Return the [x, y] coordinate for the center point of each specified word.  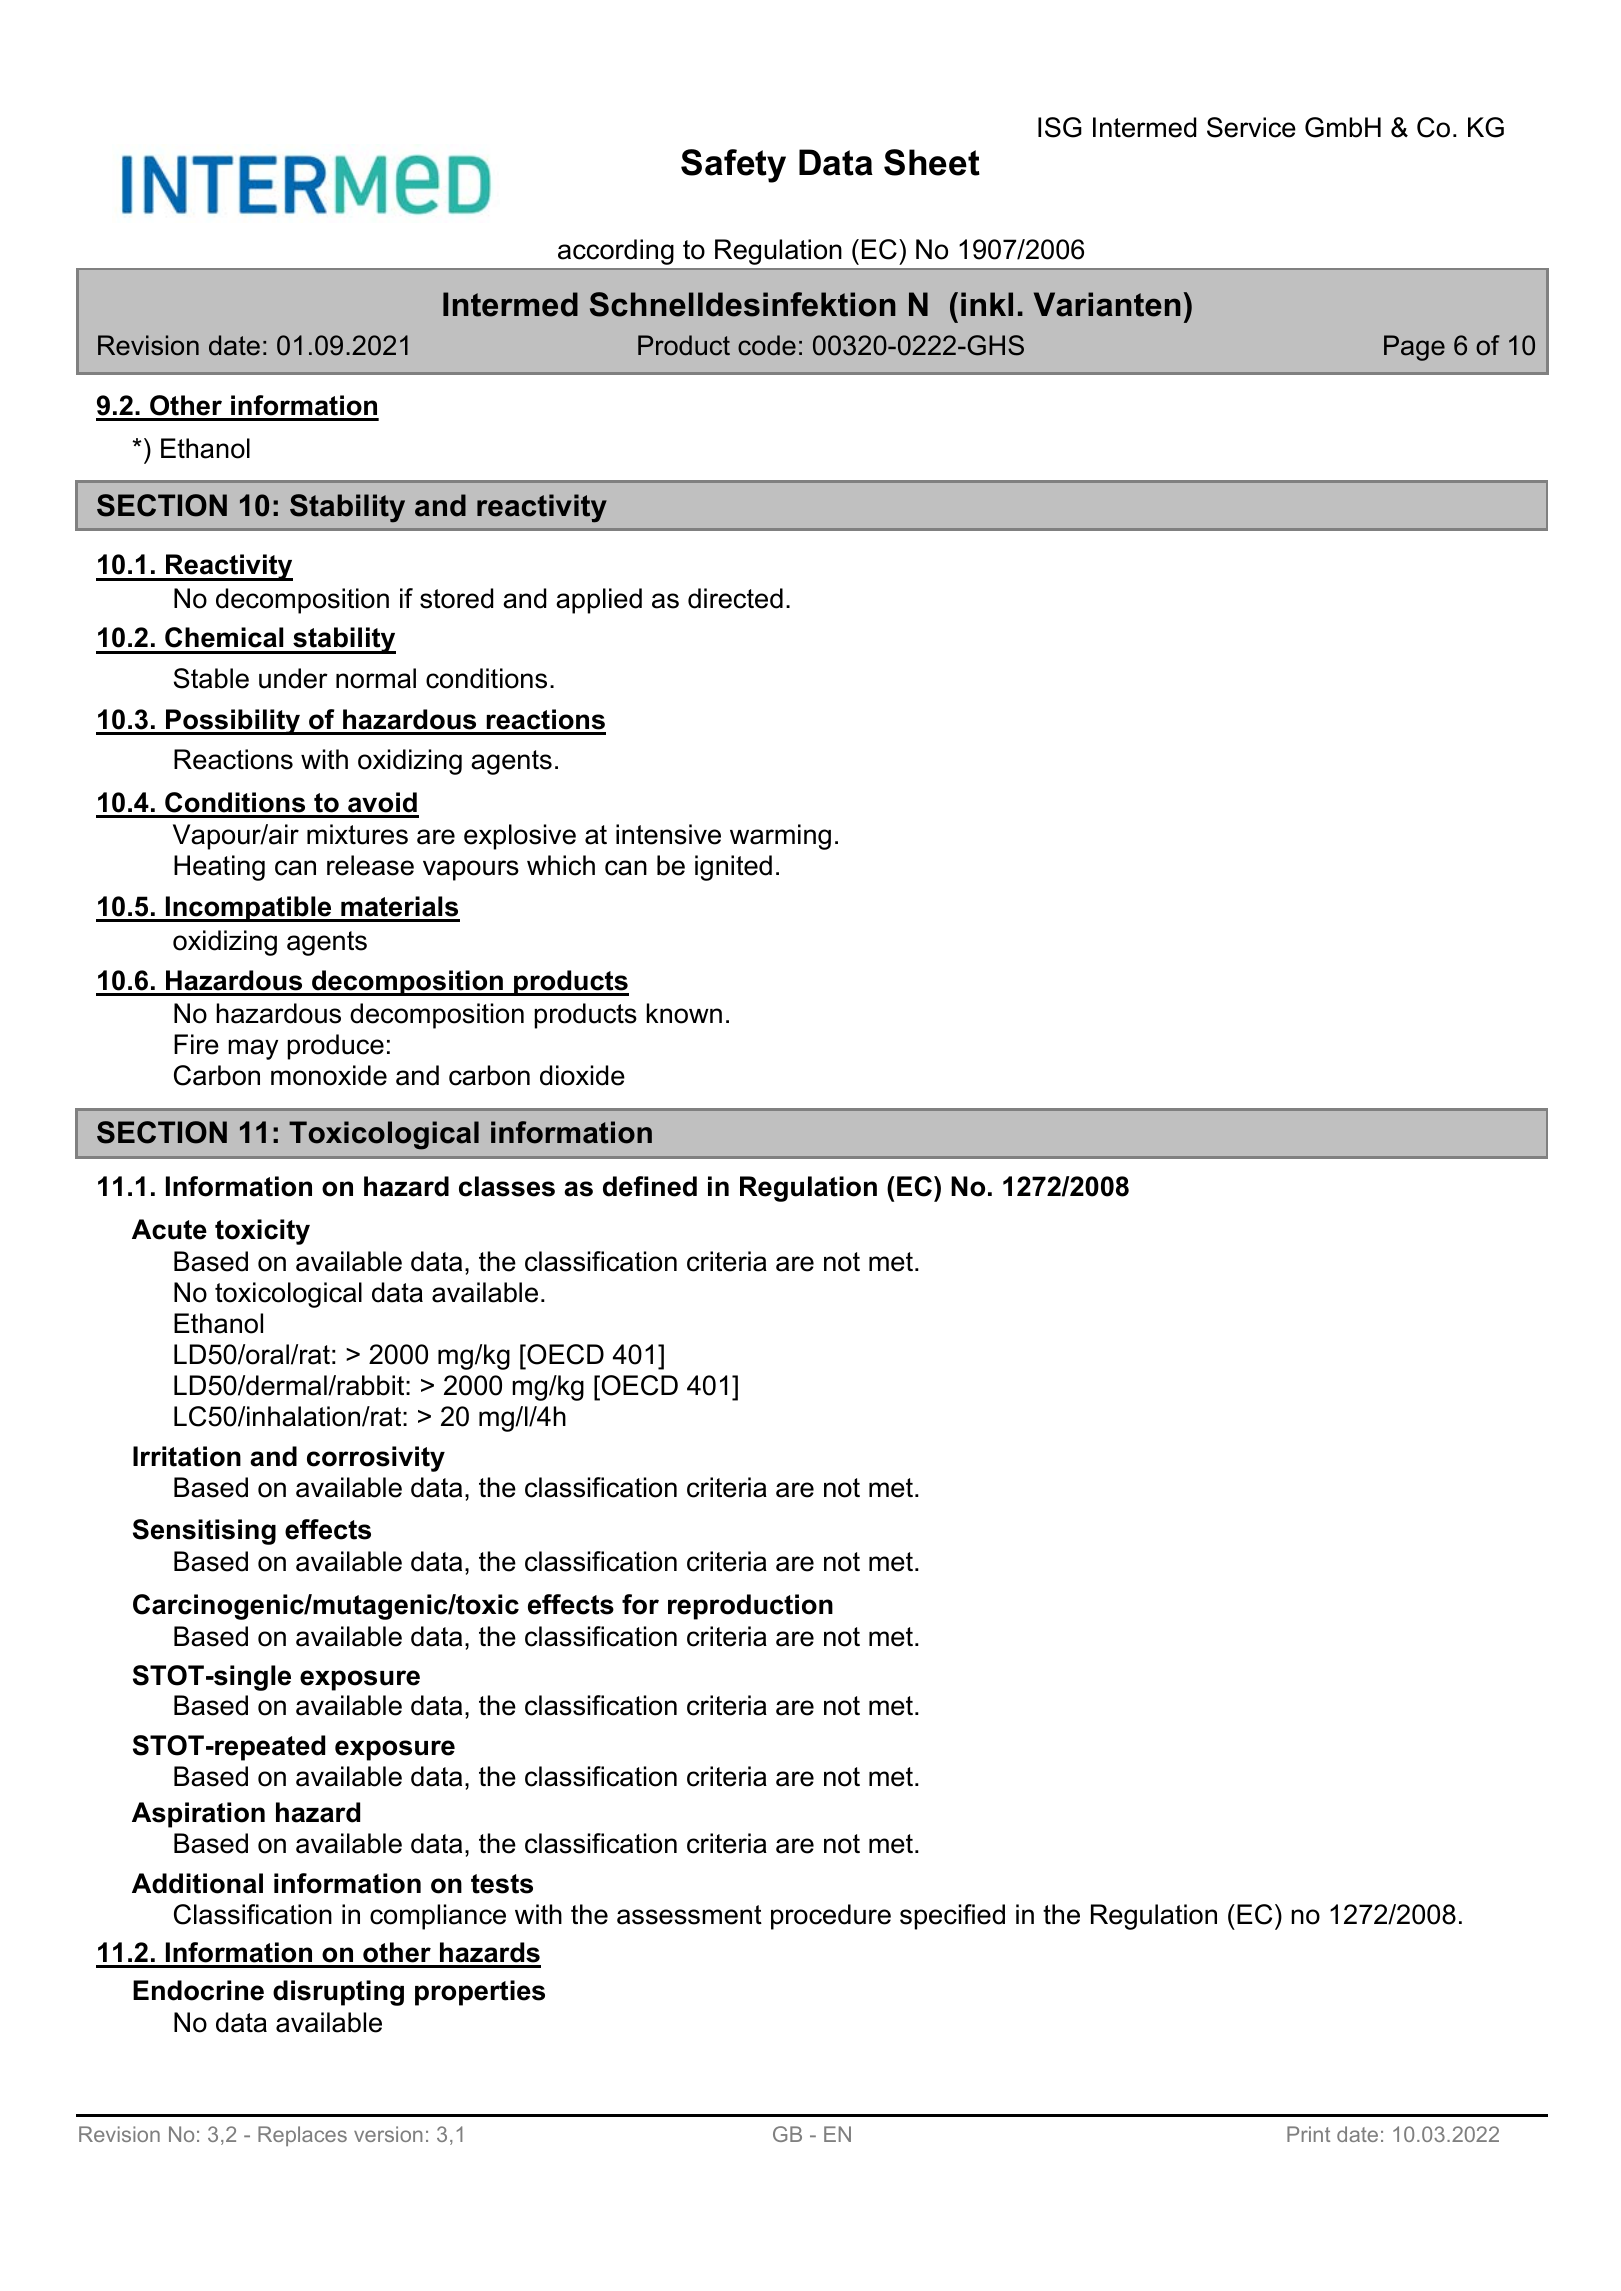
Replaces [302, 2136]
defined [650, 1186]
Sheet [932, 162]
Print [1308, 2134]
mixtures [357, 834]
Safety [733, 166]
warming [780, 837]
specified [952, 1917]
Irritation [187, 1456]
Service [1251, 127]
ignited [733, 868]
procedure [831, 1917]
